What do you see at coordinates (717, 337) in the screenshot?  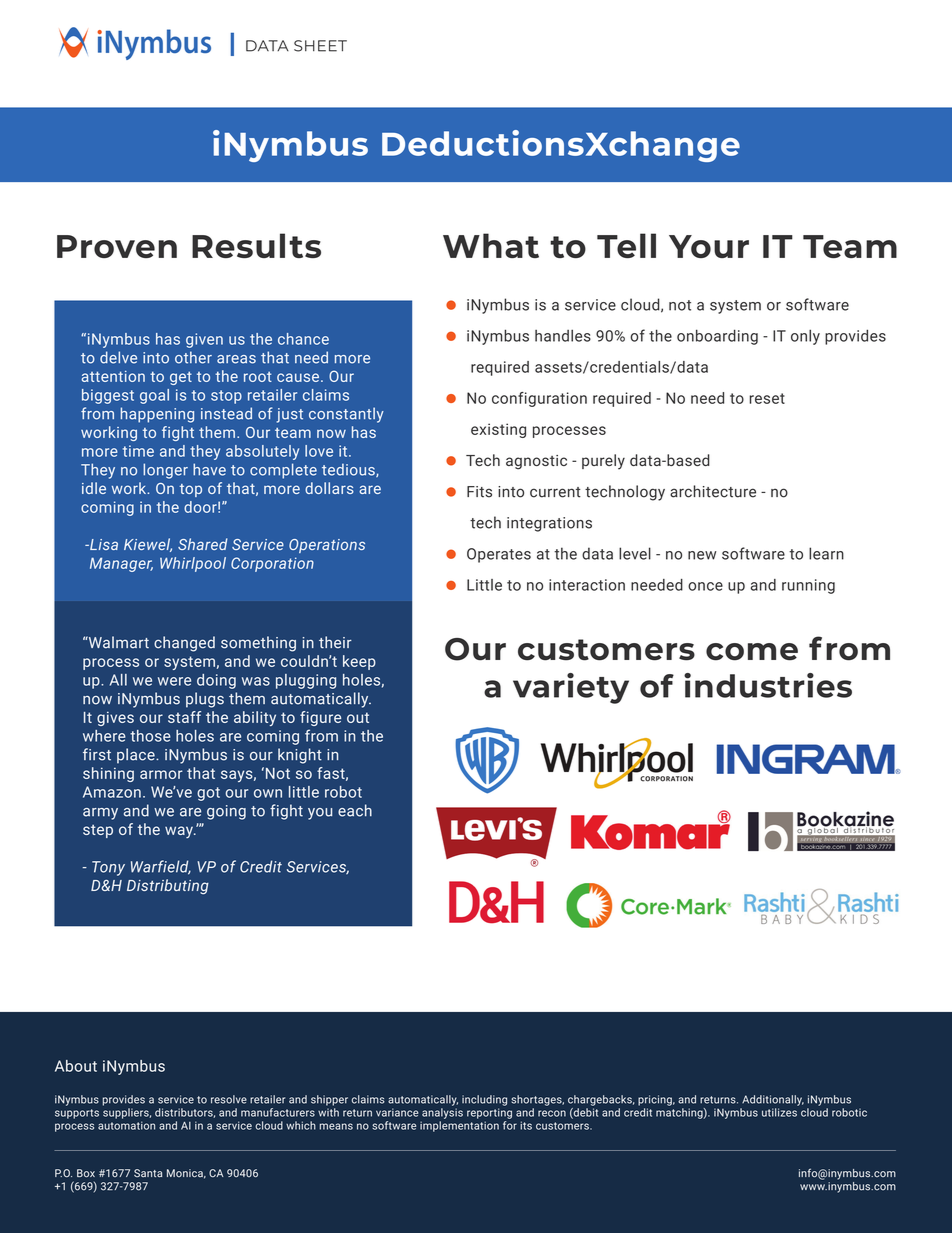 I see `onboarding` at bounding box center [717, 337].
